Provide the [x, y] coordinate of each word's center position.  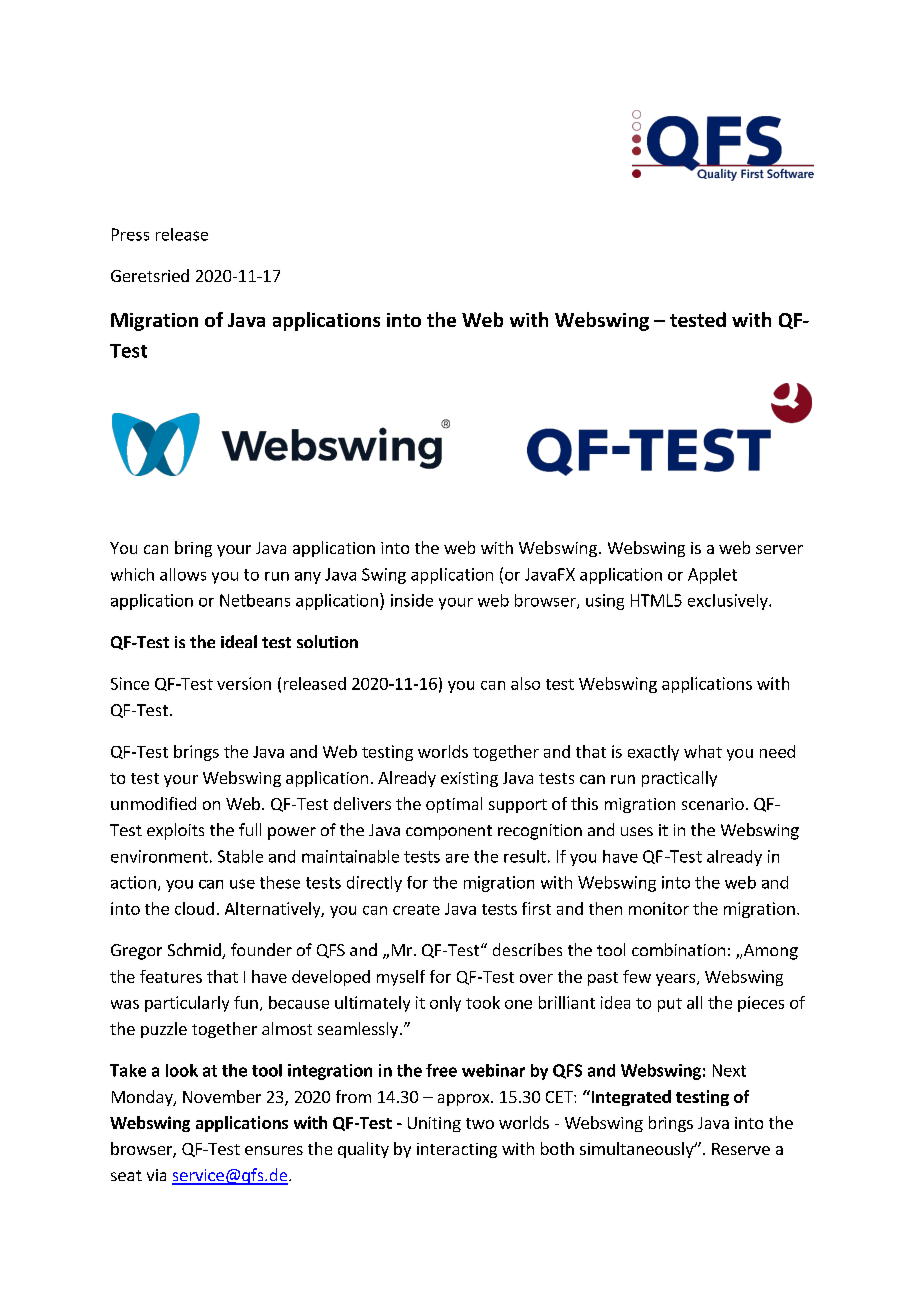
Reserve [741, 1149]
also [525, 683]
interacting [457, 1150]
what [703, 751]
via [156, 1175]
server [779, 549]
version [244, 683]
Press [130, 234]
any [308, 578]
